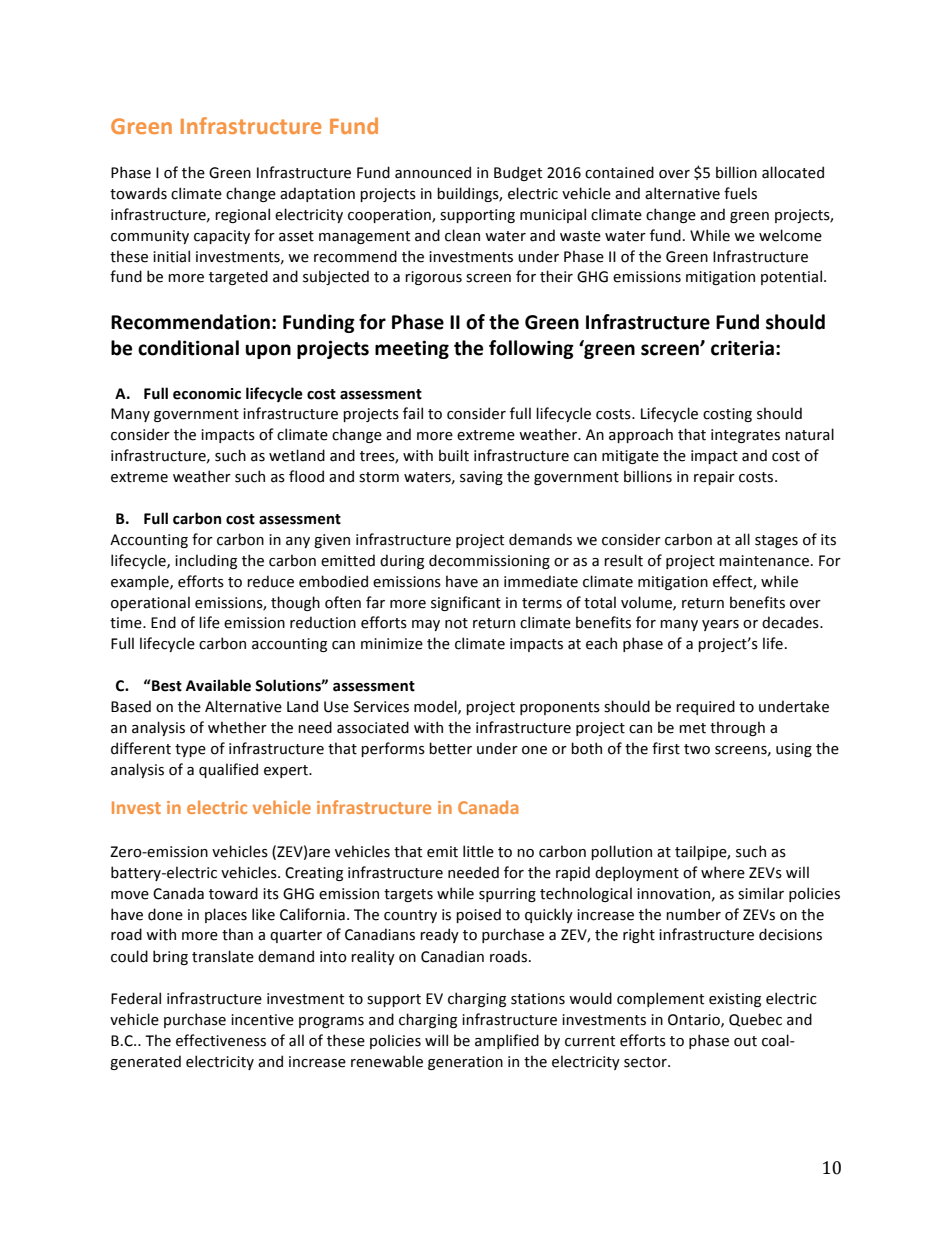 The height and width of the screenshot is (1233, 952). Describe the element at coordinates (150, 603) in the screenshot. I see `operational` at that location.
